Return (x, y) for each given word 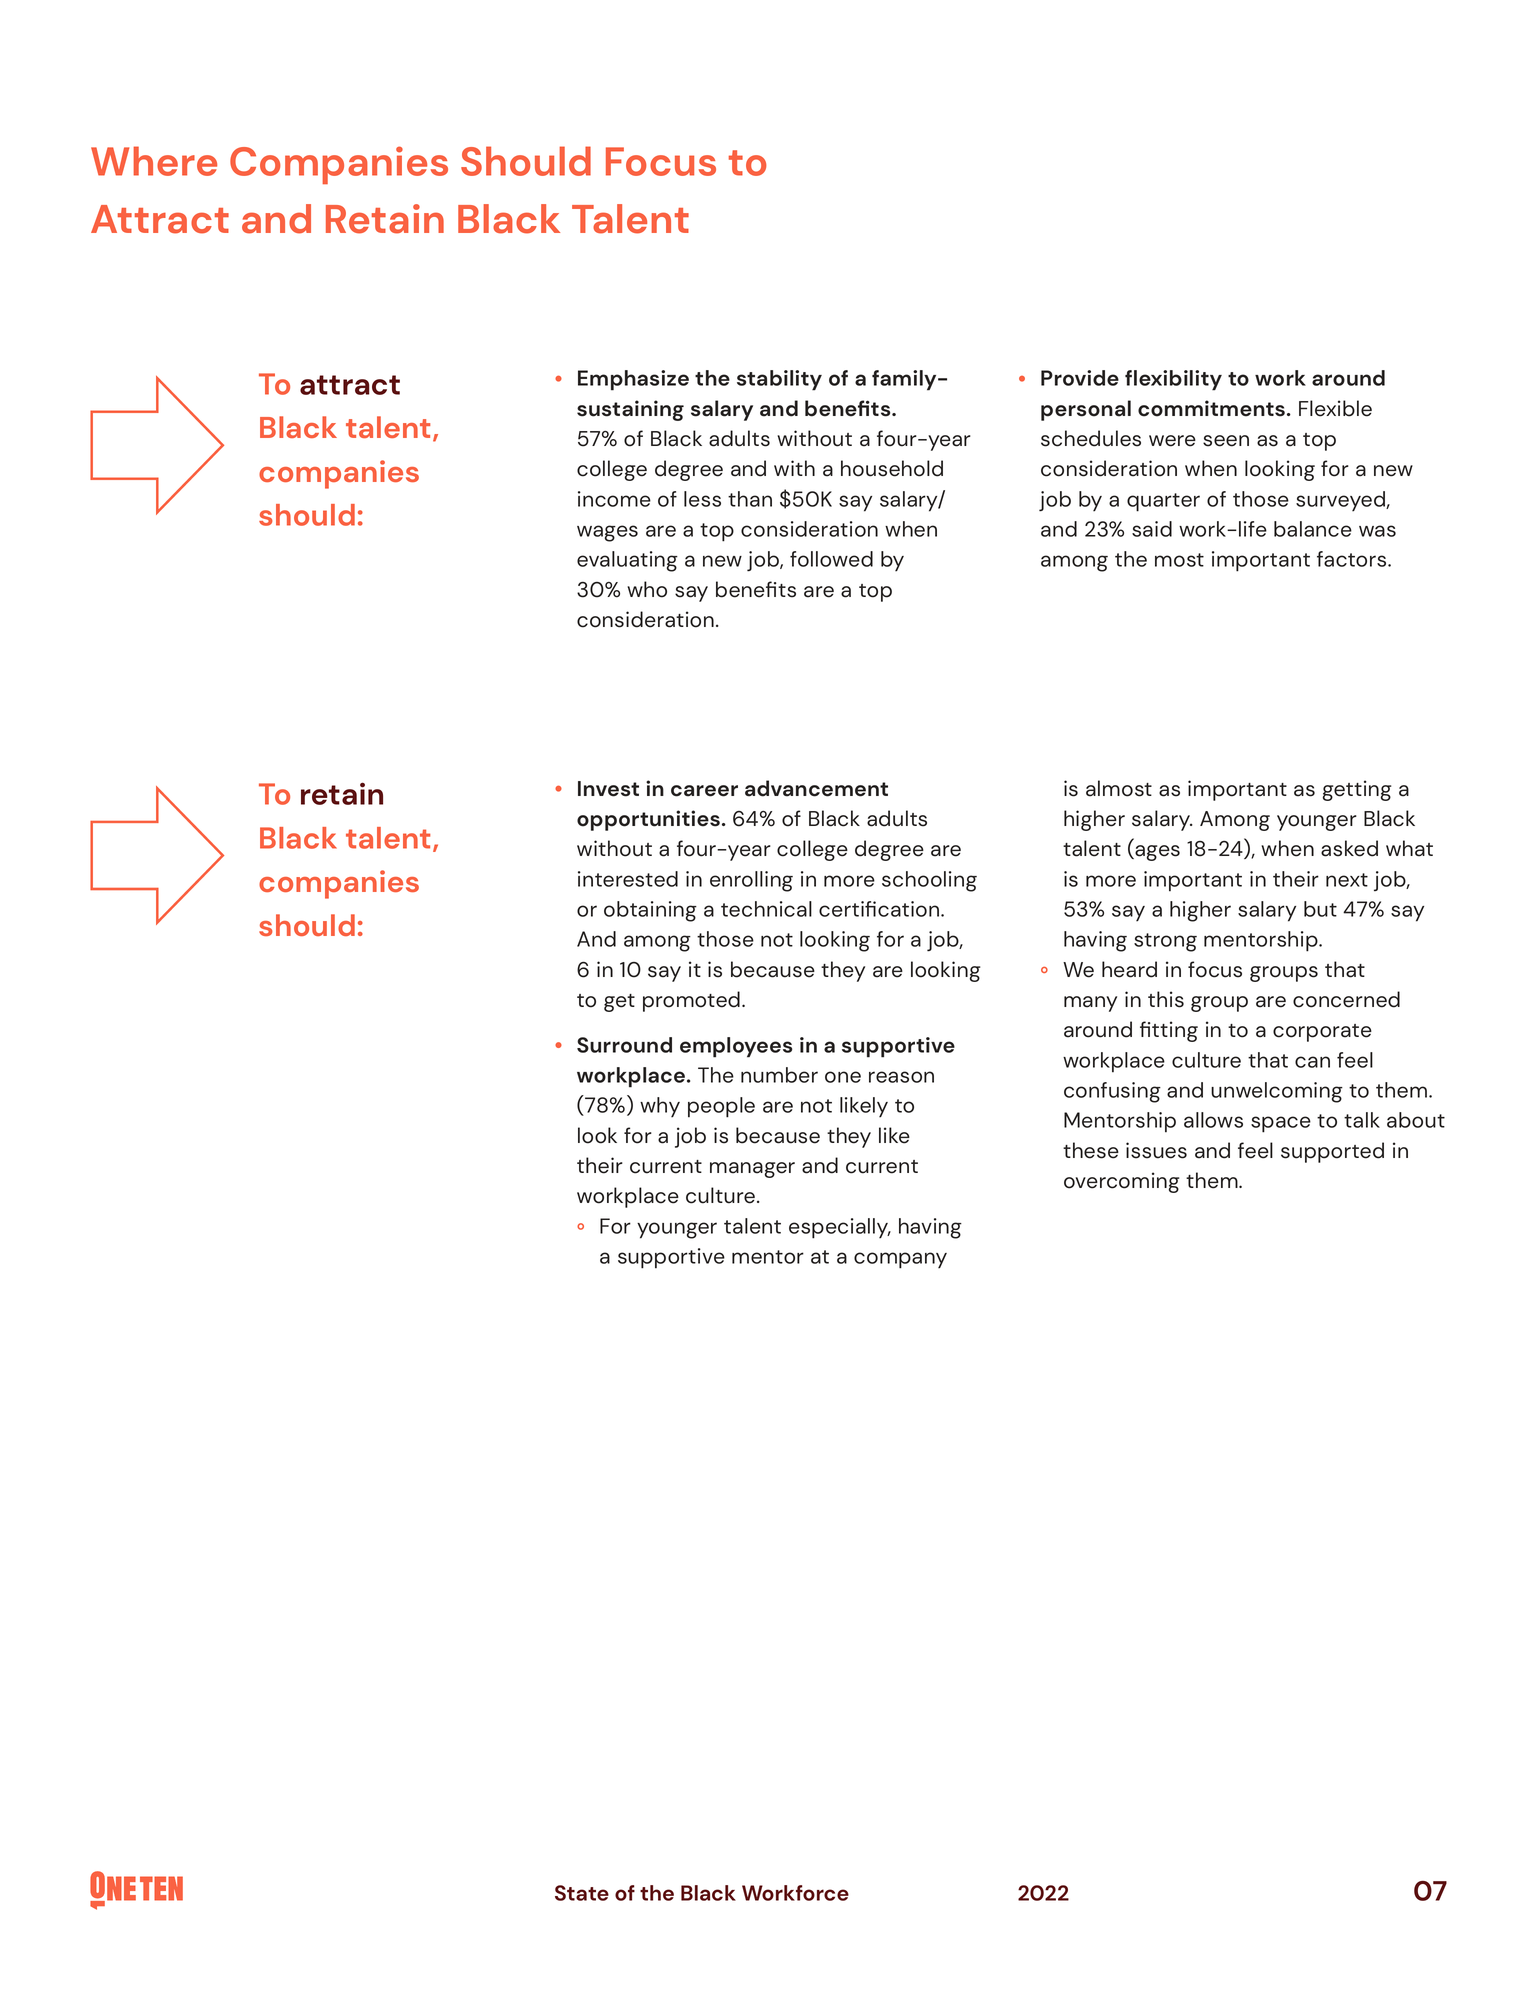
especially (840, 1228)
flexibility (1173, 380)
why (660, 1107)
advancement (816, 788)
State (582, 1893)
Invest (608, 789)
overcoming (1121, 1182)
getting (1357, 790)
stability (779, 380)
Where (154, 161)
